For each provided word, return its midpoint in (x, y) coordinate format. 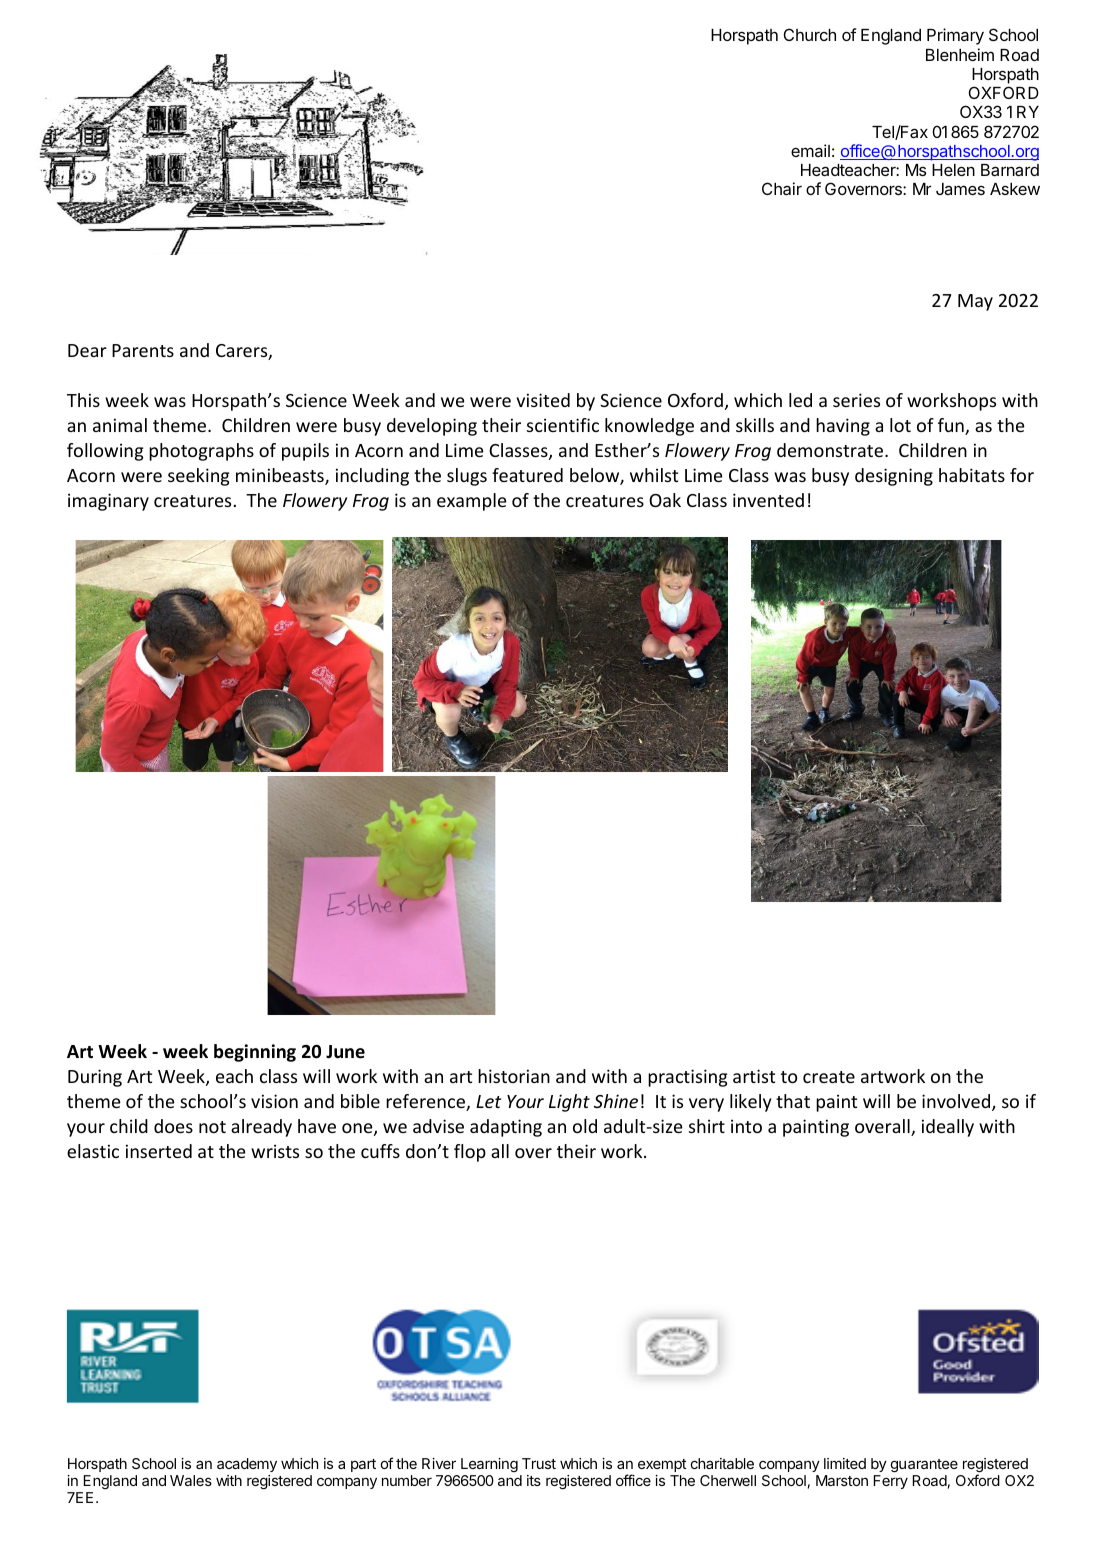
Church (810, 34)
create (829, 1077)
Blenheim (960, 54)
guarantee (924, 1465)
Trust (539, 1463)
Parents (143, 350)
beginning (255, 1053)
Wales (191, 1480)
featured (527, 475)
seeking (198, 477)
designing (894, 477)
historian (514, 1076)
